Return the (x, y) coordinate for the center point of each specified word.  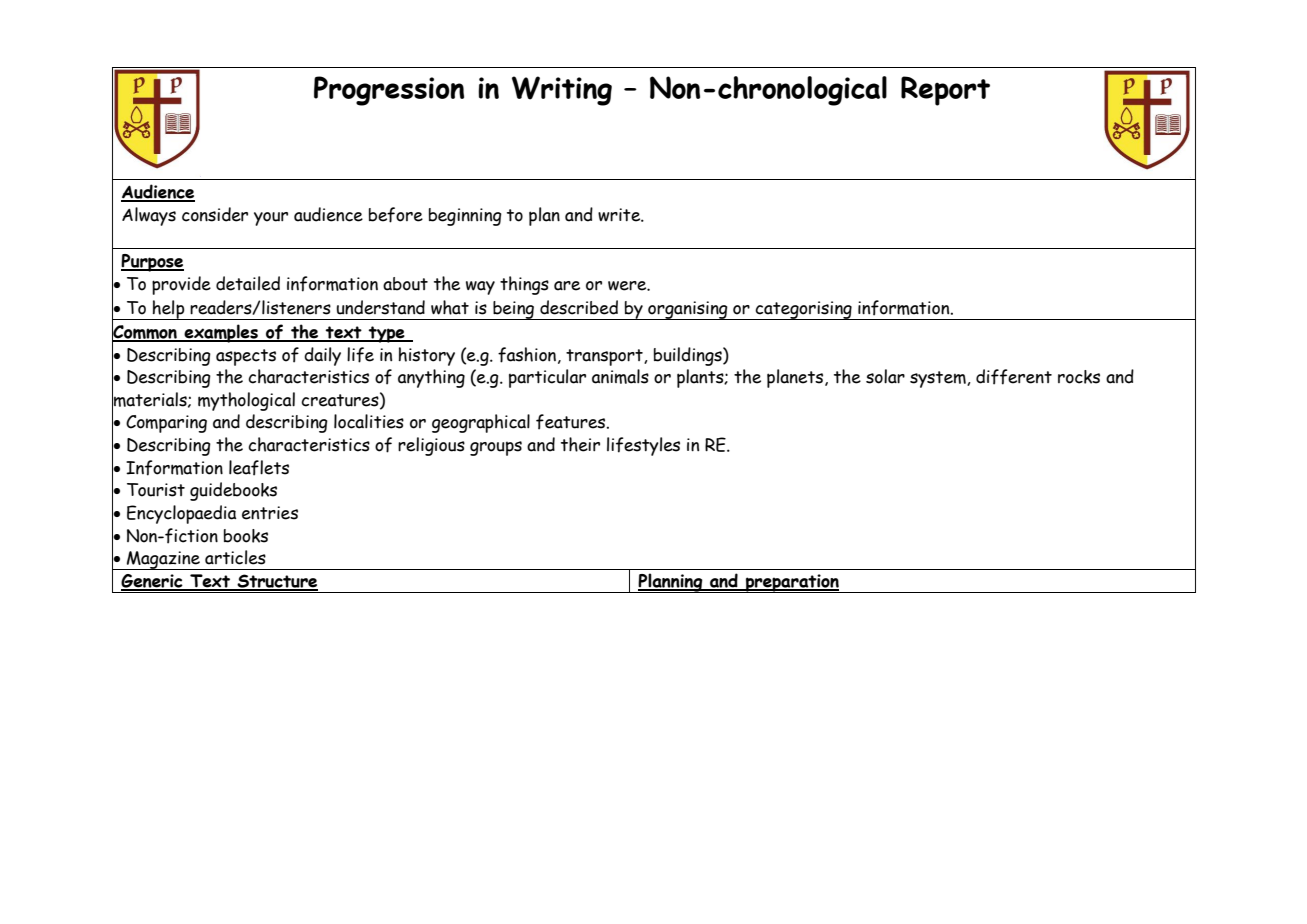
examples (221, 333)
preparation (792, 583)
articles (235, 557)
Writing (562, 91)
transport (605, 357)
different (1014, 377)
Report (945, 91)
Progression (389, 91)
